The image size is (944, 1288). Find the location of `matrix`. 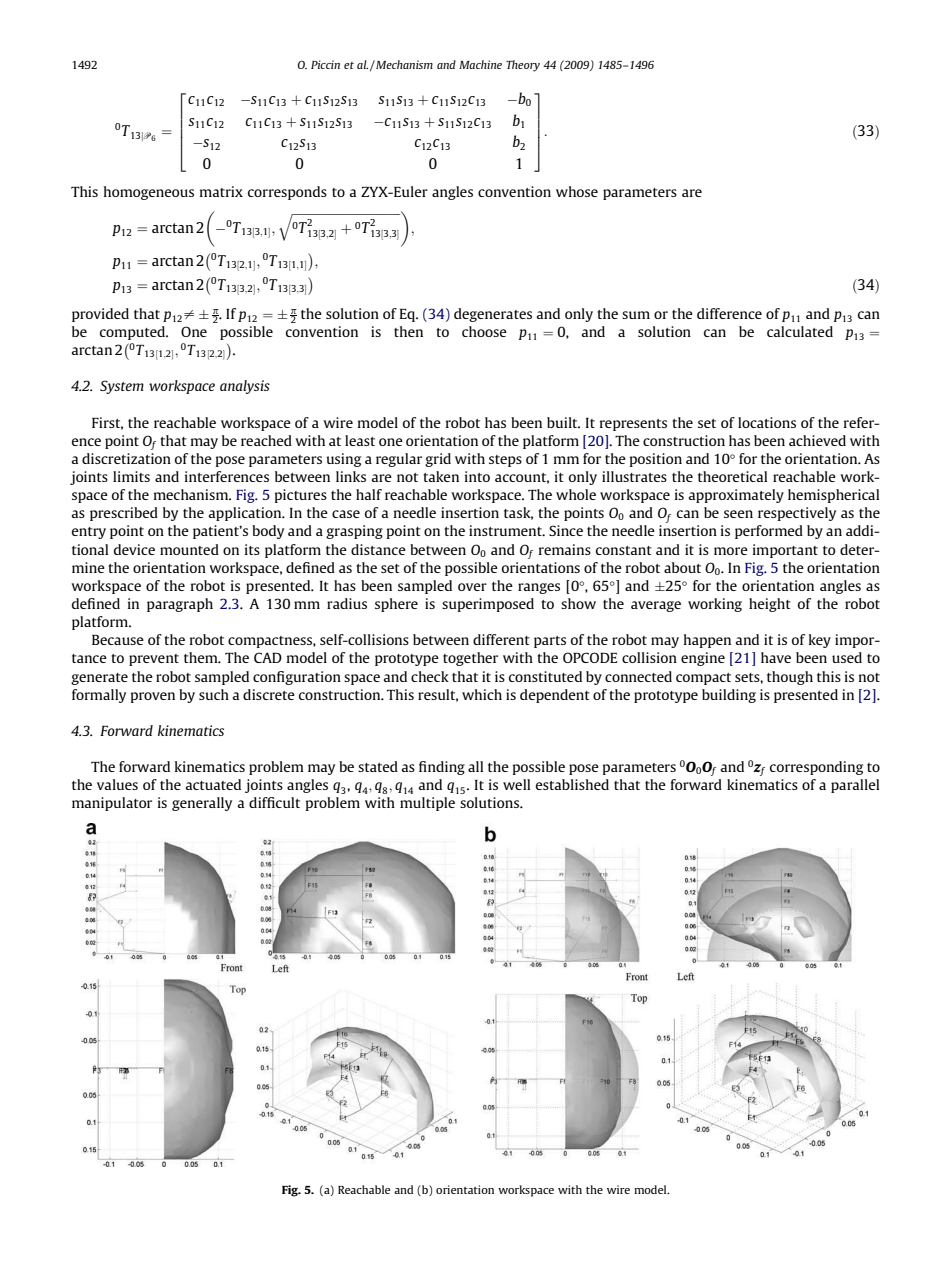

matrix is located at coordinates (221, 191).
